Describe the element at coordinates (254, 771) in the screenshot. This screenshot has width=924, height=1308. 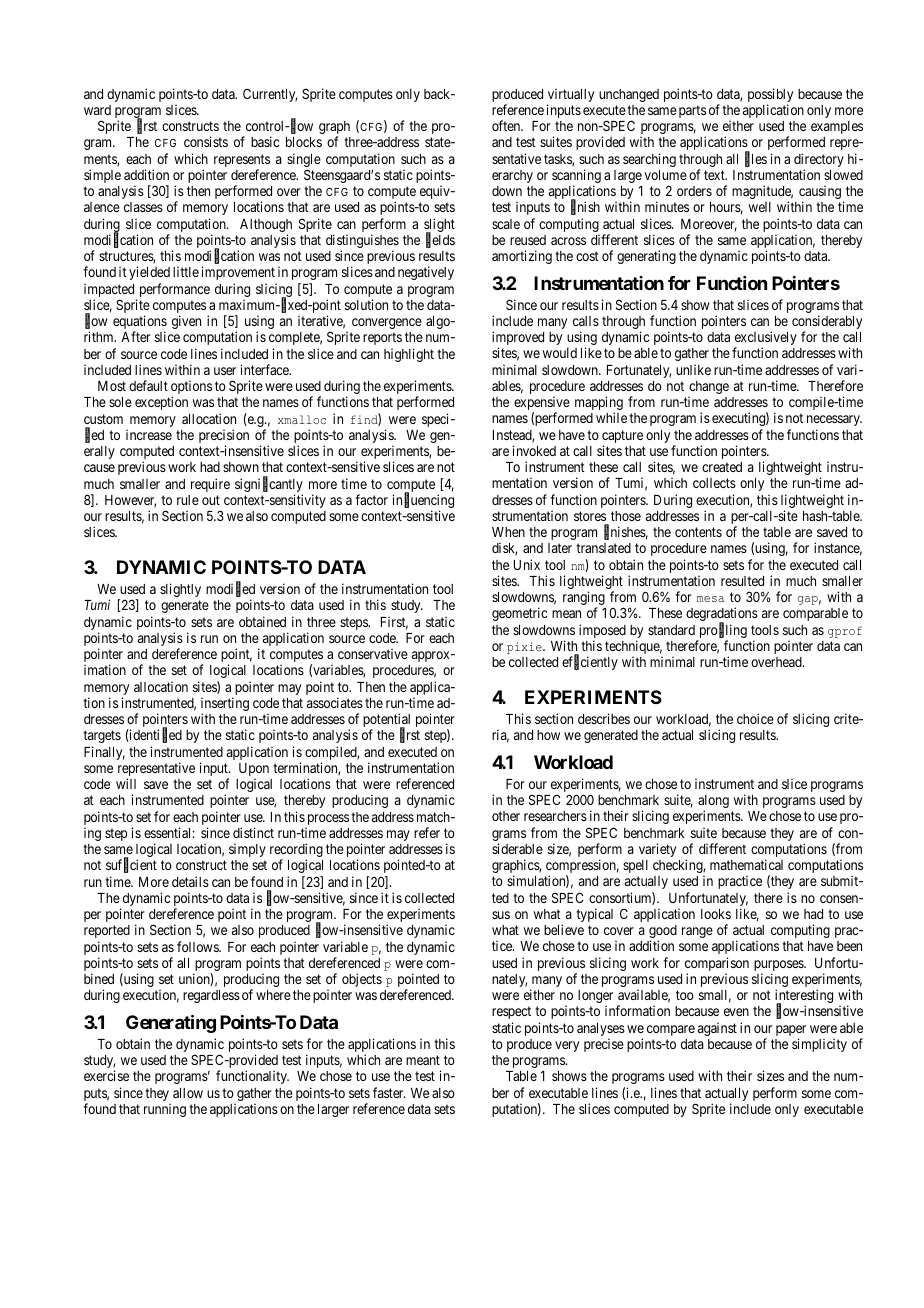
I see `Upon` at that location.
